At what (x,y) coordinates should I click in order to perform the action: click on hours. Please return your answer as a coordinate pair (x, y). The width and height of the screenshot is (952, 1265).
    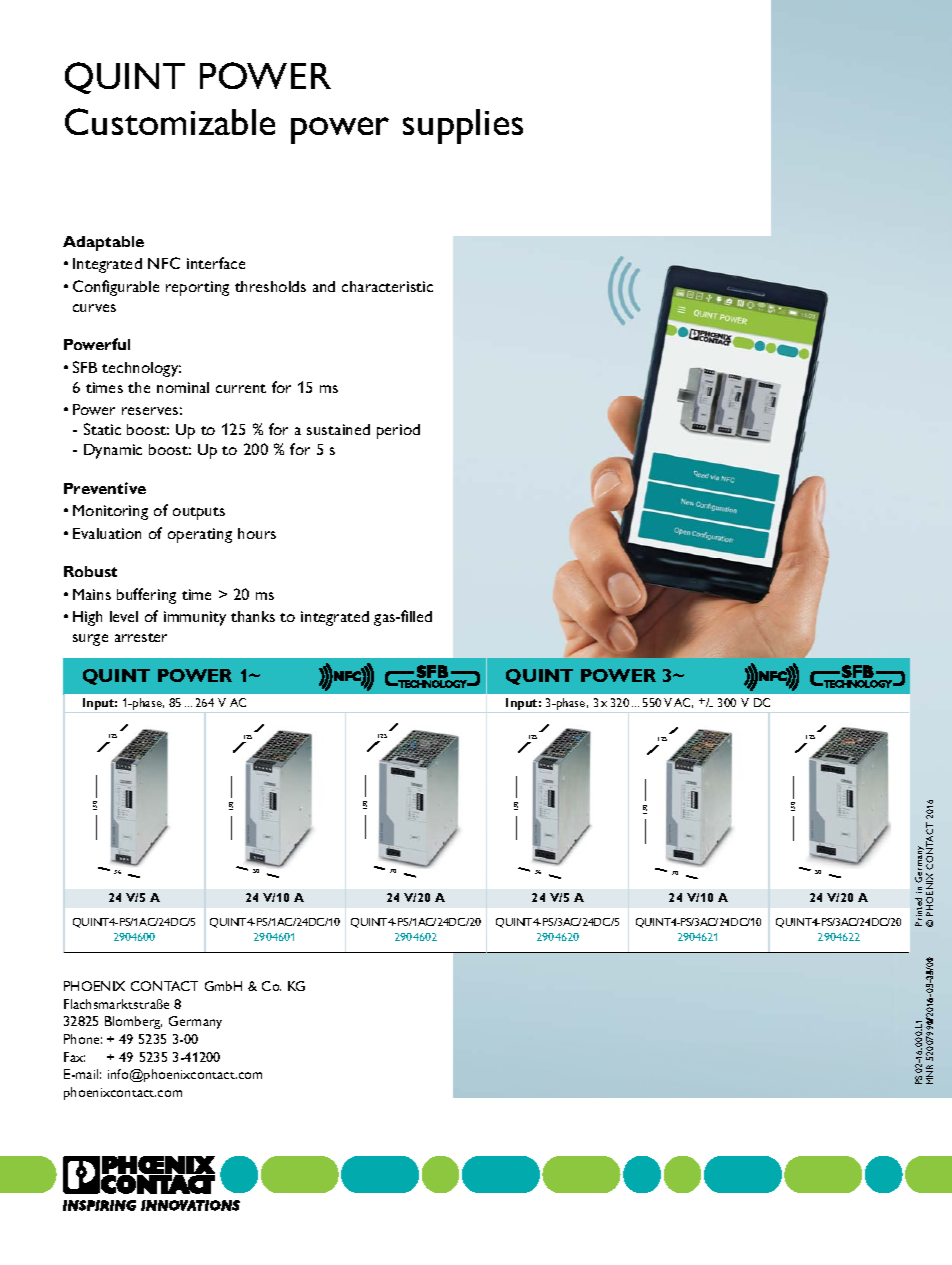
    Looking at the image, I should click on (257, 533).
